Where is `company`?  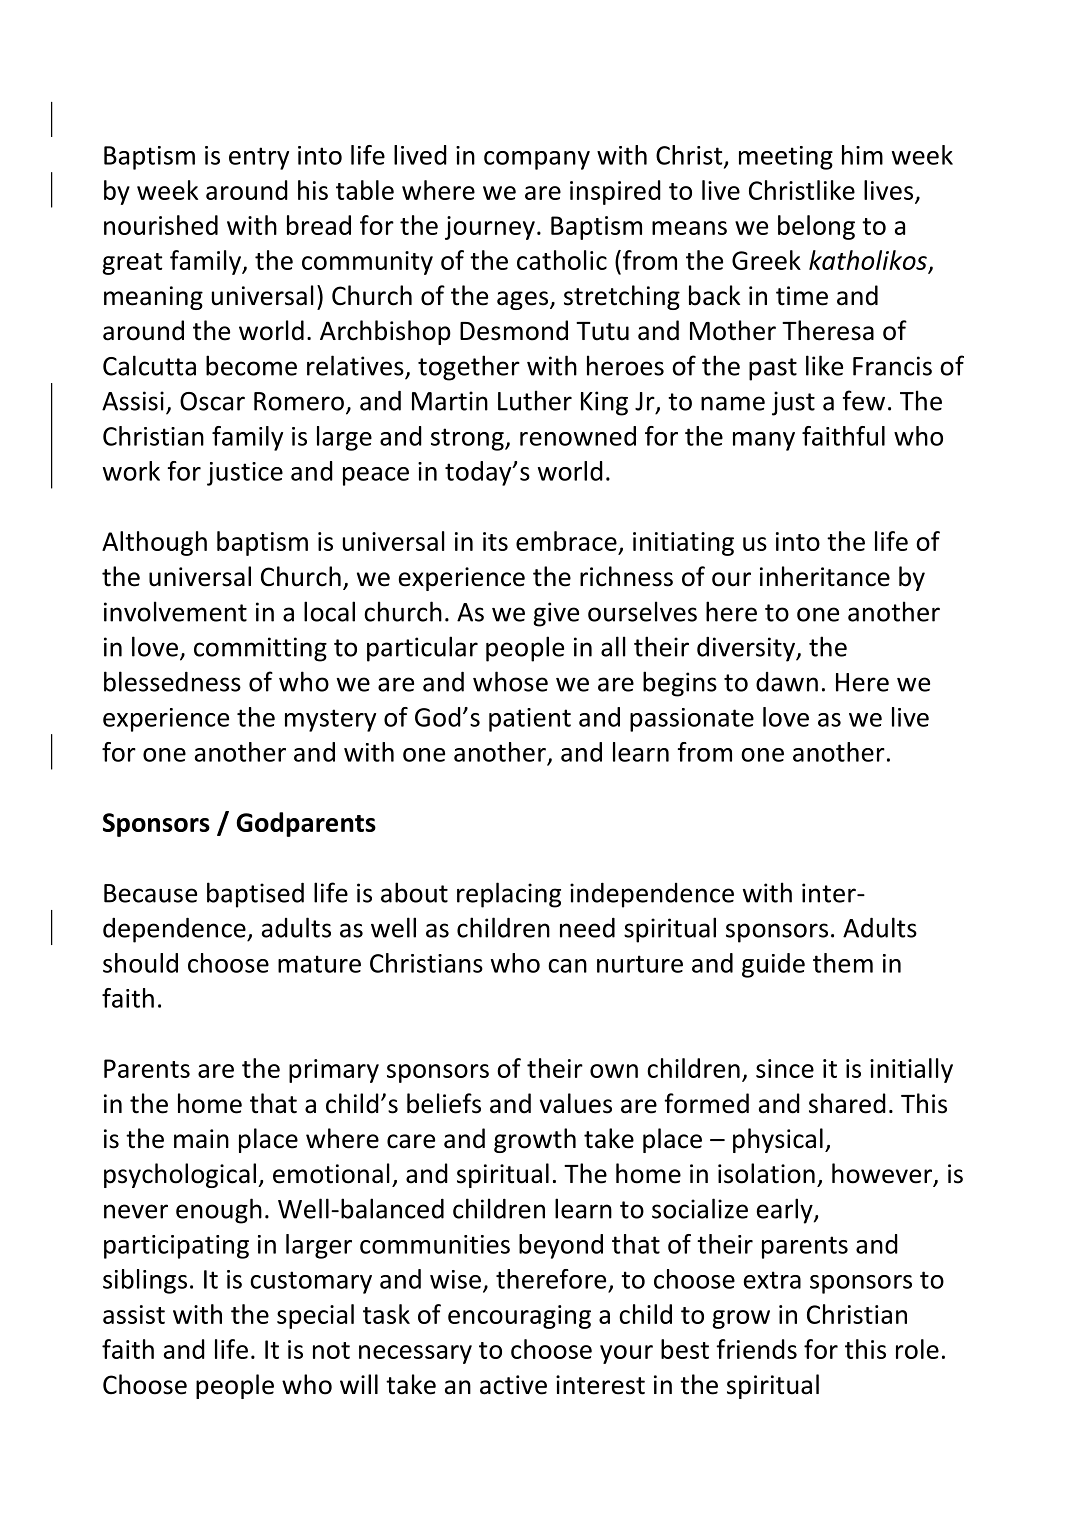
company is located at coordinates (537, 160).
